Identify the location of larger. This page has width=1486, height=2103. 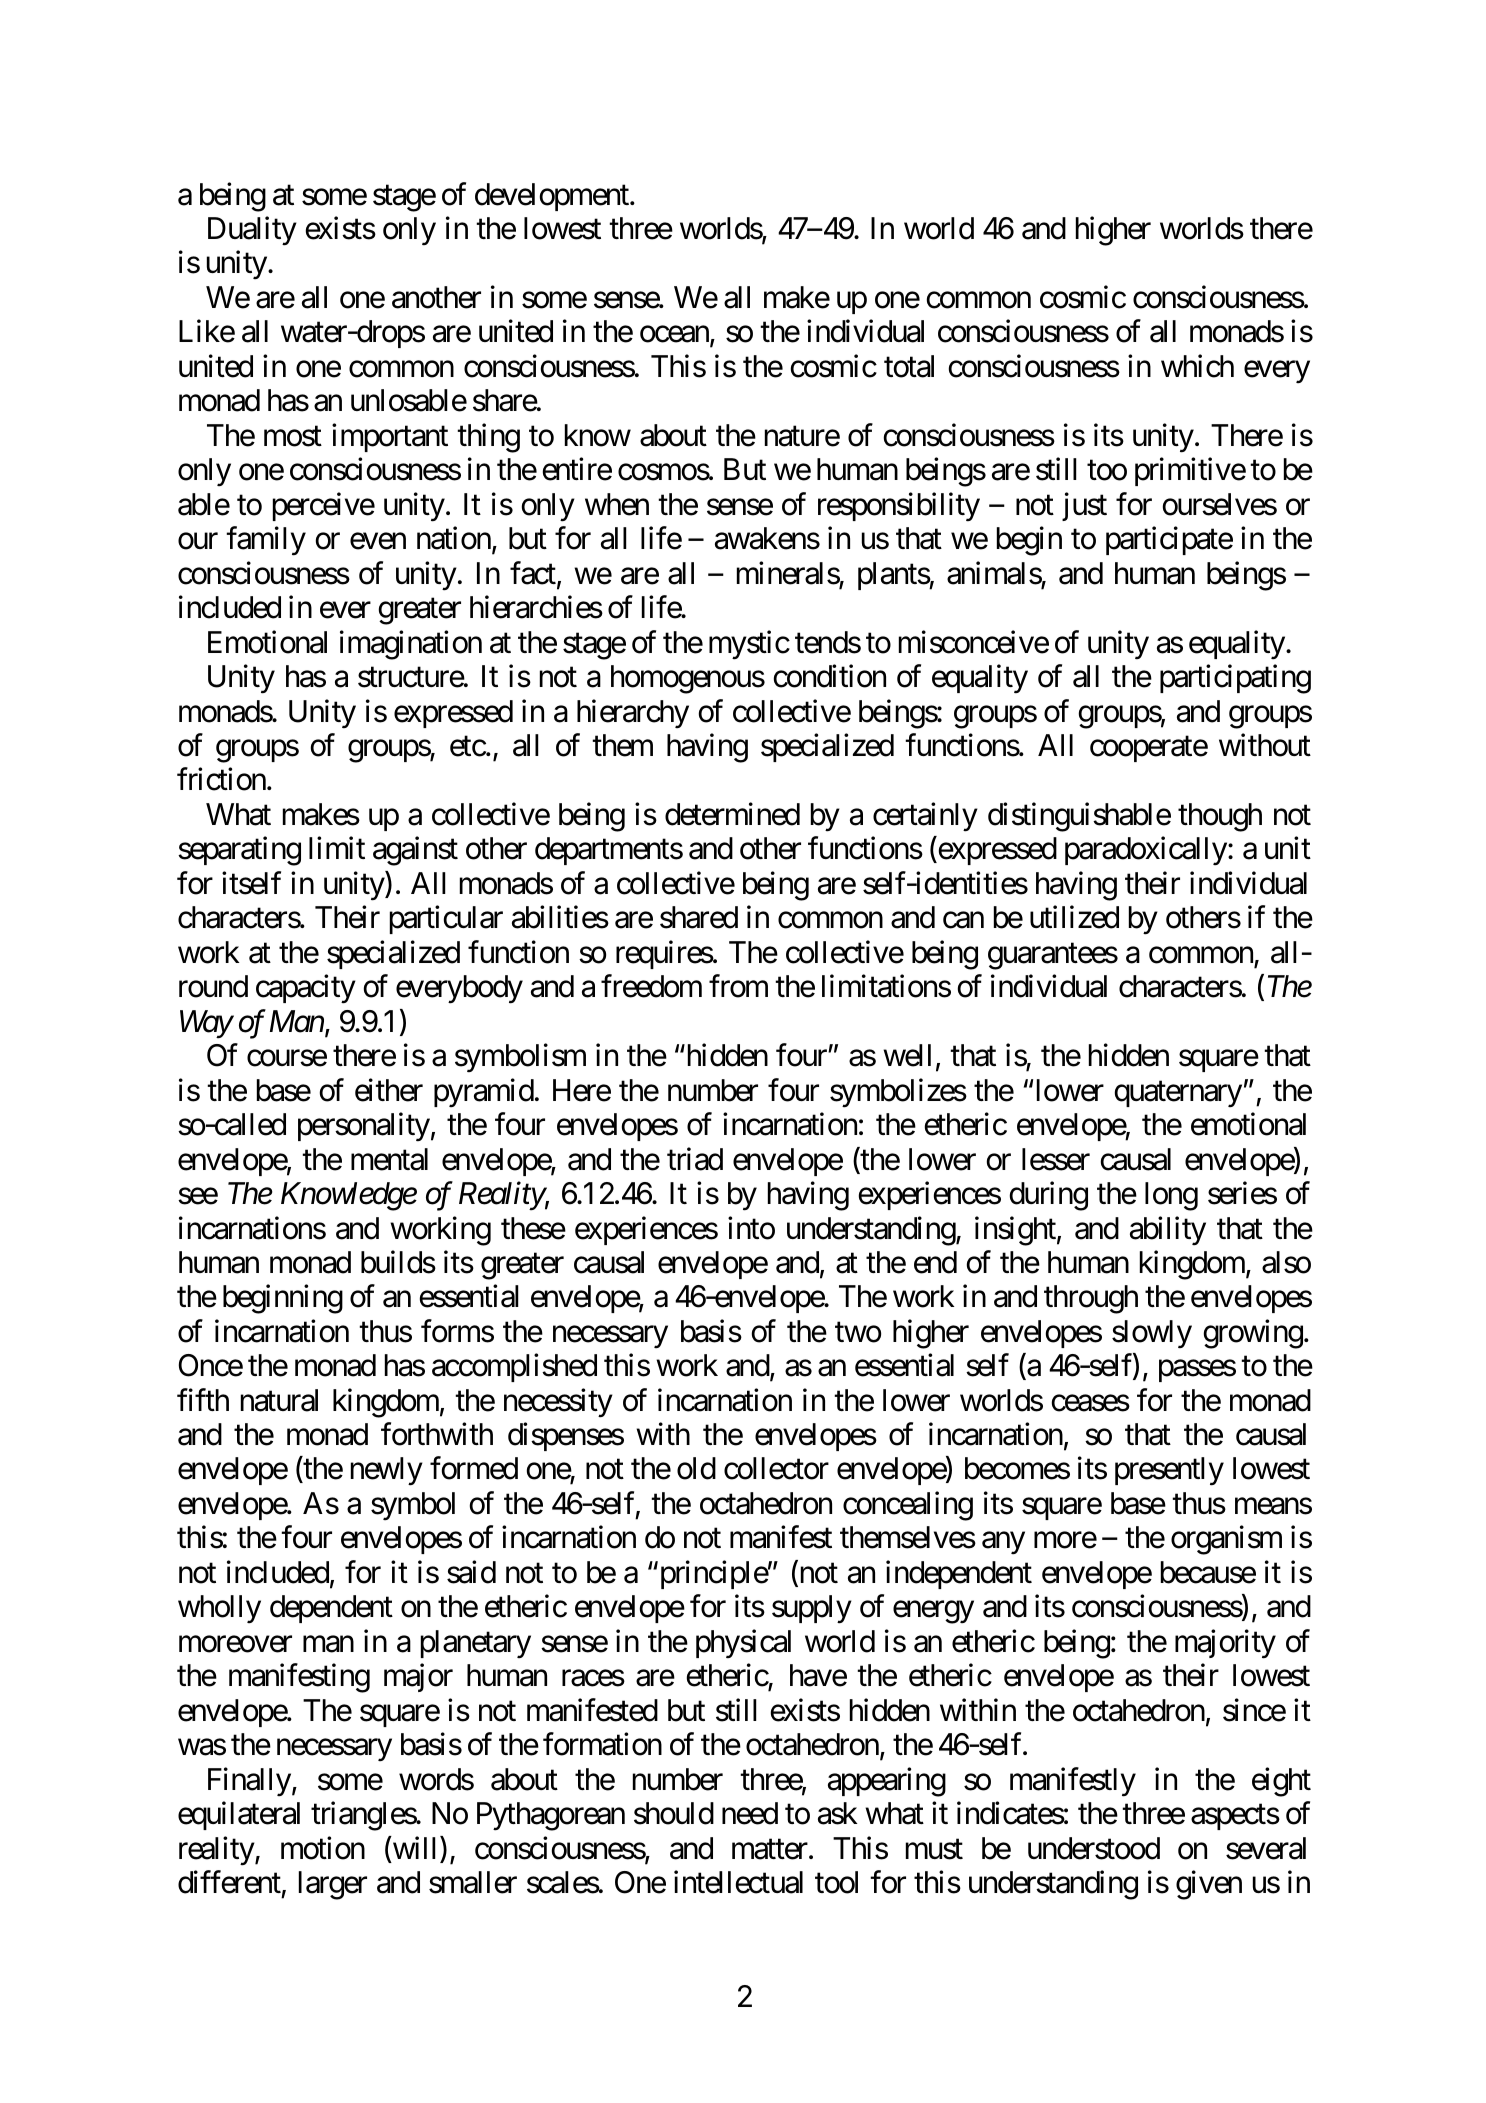
(333, 1885).
